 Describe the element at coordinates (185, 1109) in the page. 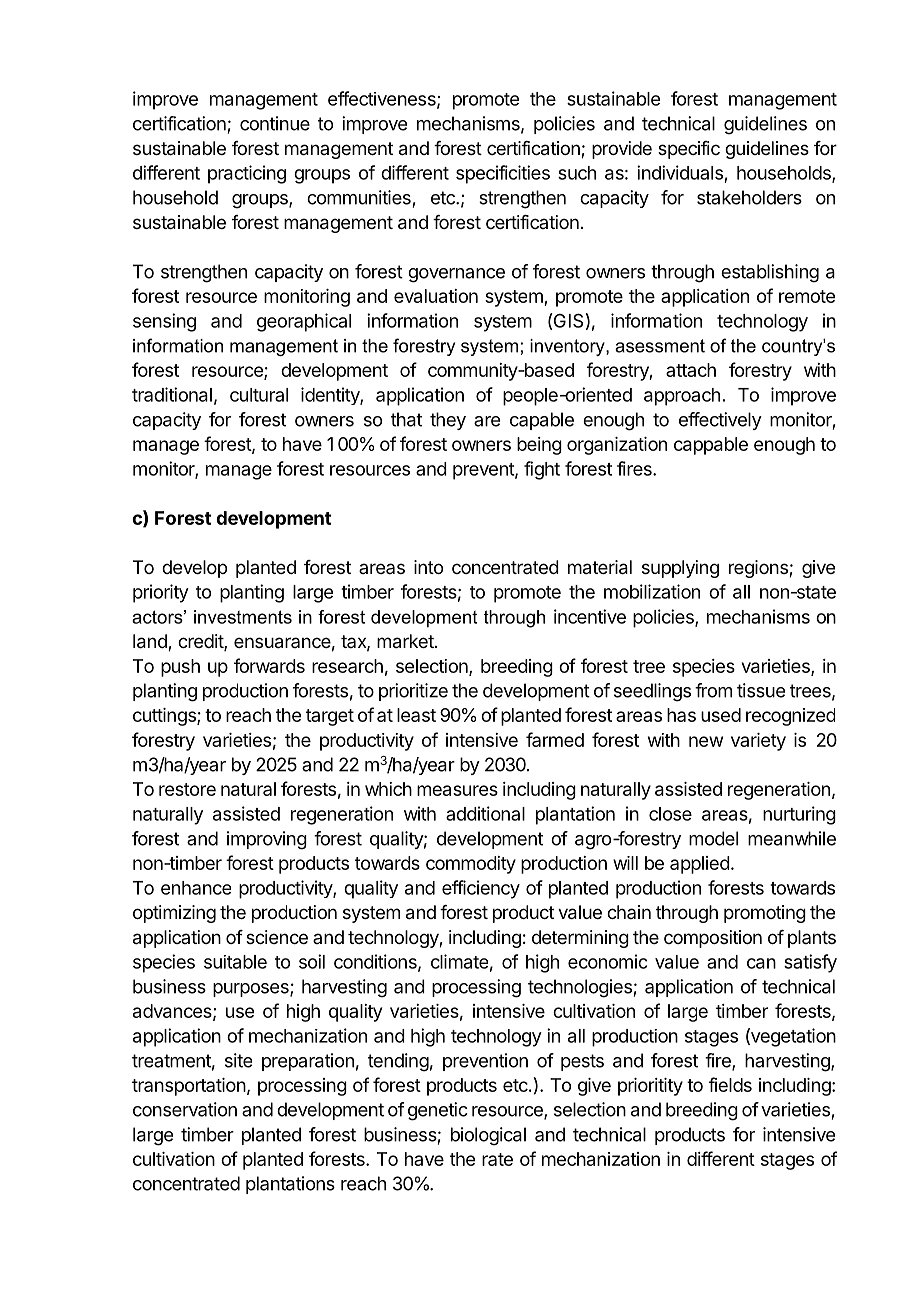

I see `conservation` at that location.
